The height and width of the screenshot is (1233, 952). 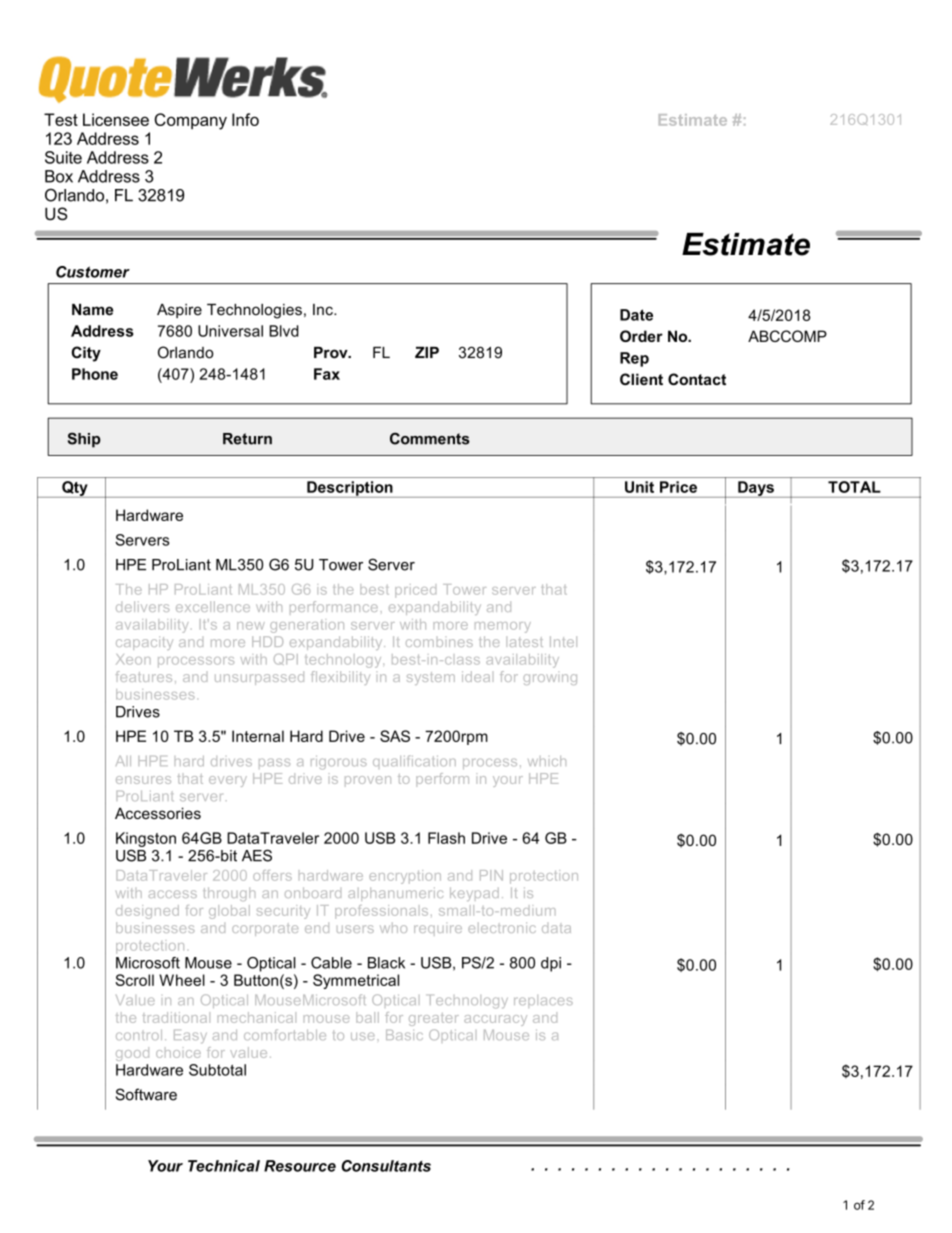 What do you see at coordinates (116, 119) in the screenshot?
I see `Licensee` at bounding box center [116, 119].
